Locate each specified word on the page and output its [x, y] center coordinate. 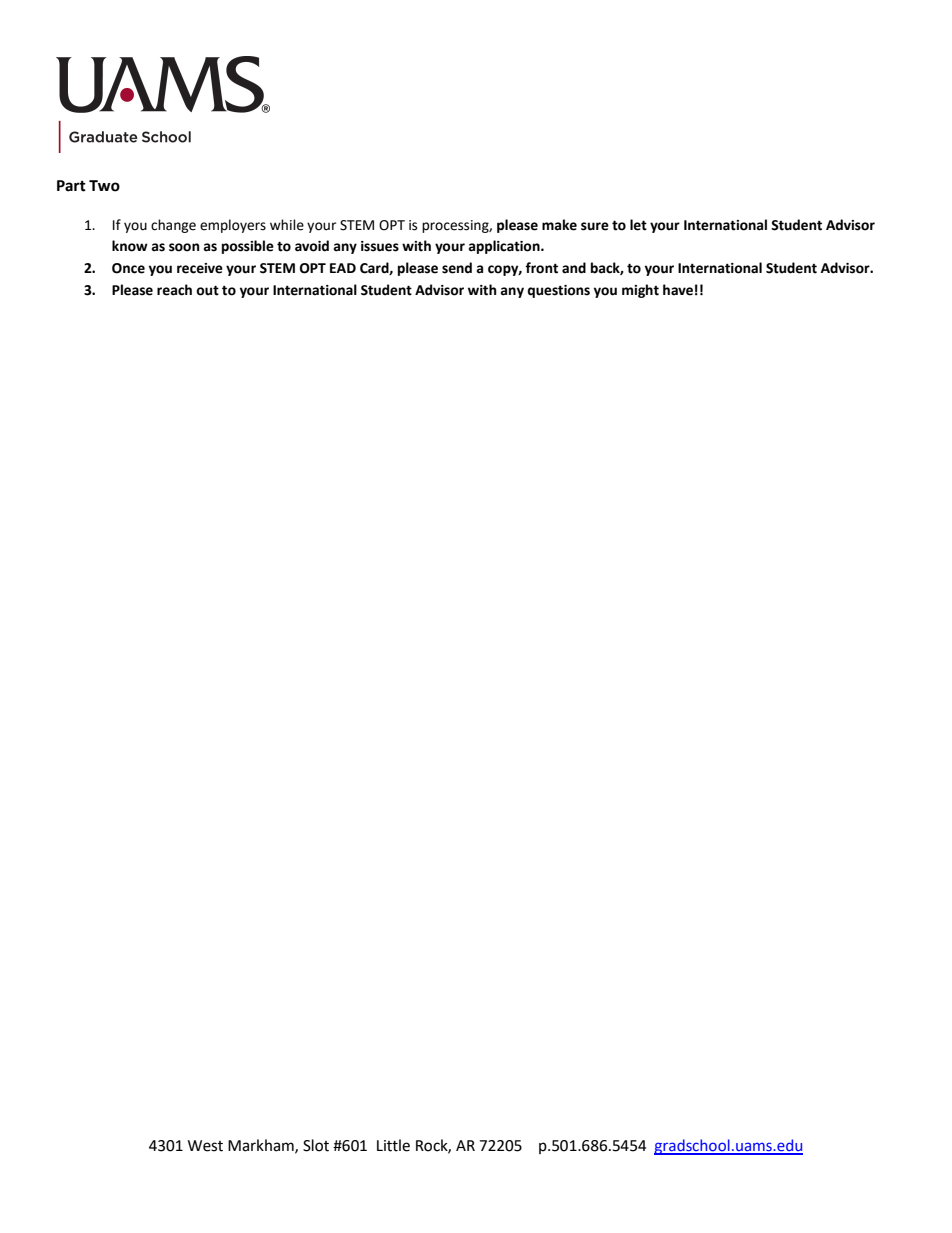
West [205, 1146]
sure [595, 226]
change [173, 226]
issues [380, 246]
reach [174, 290]
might [640, 291]
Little [393, 1145]
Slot [316, 1145]
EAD [343, 268]
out [207, 290]
